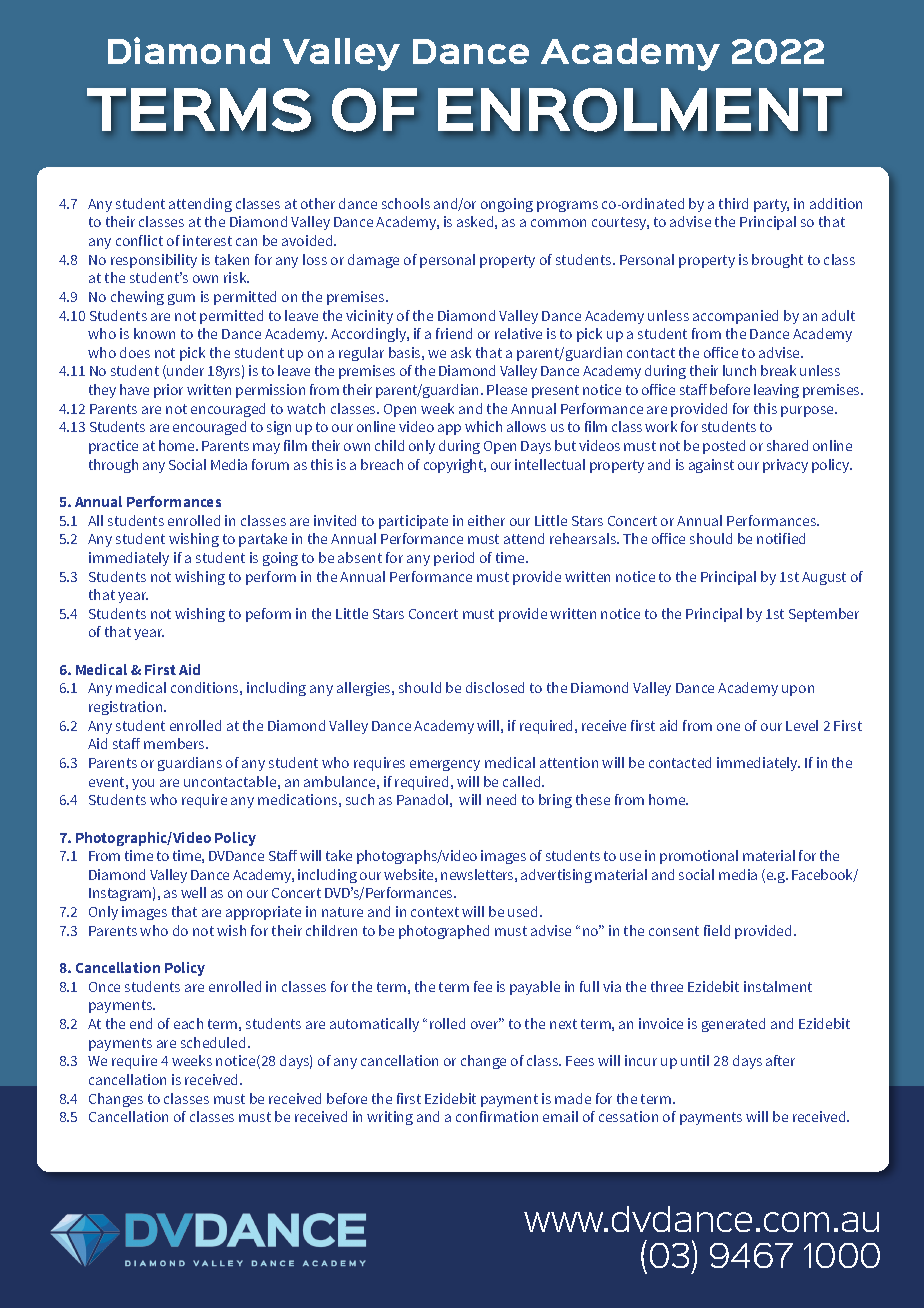  What do you see at coordinates (733, 203) in the image?
I see `third` at bounding box center [733, 203].
